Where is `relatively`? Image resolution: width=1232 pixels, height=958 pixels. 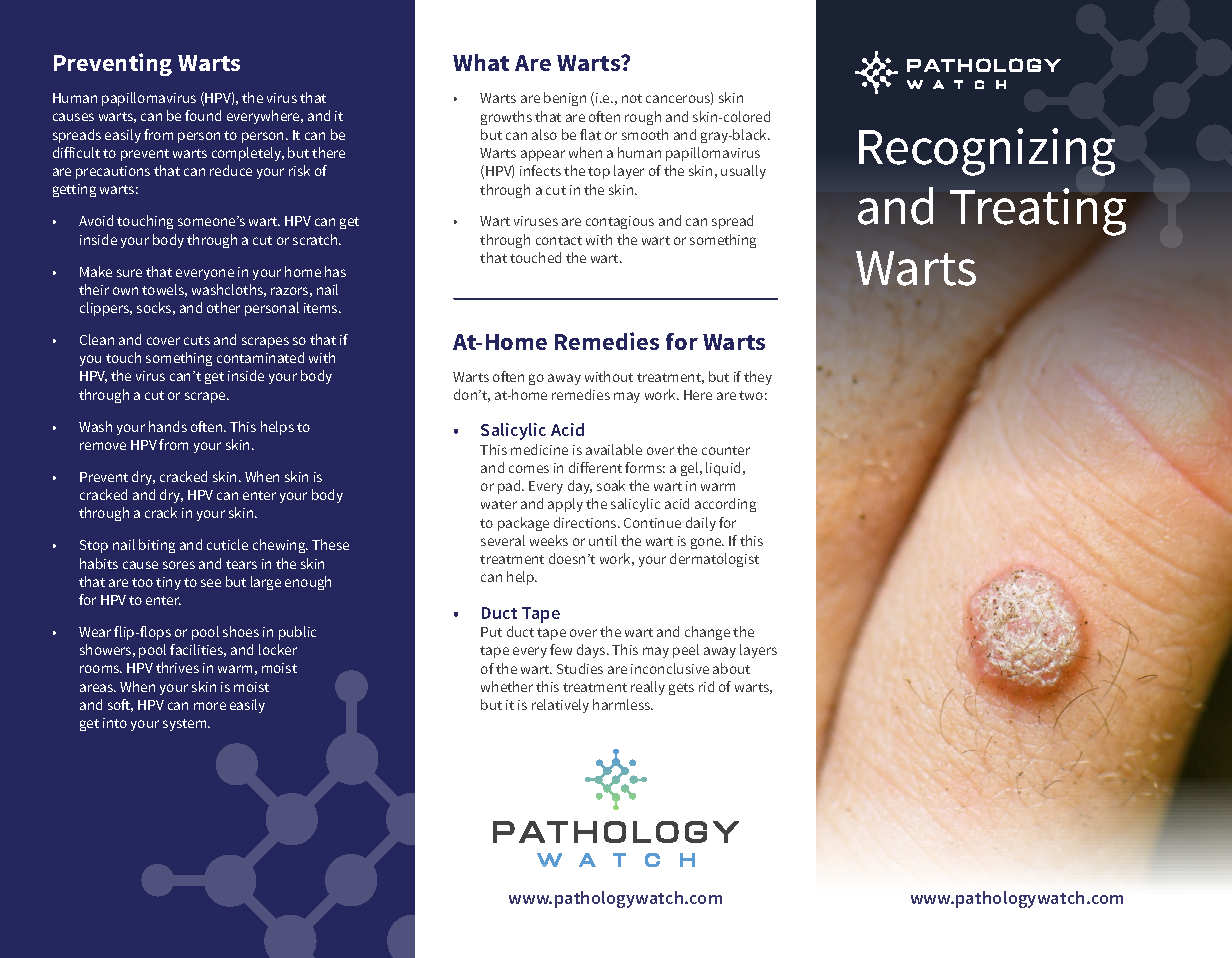
relatively is located at coordinates (560, 706).
